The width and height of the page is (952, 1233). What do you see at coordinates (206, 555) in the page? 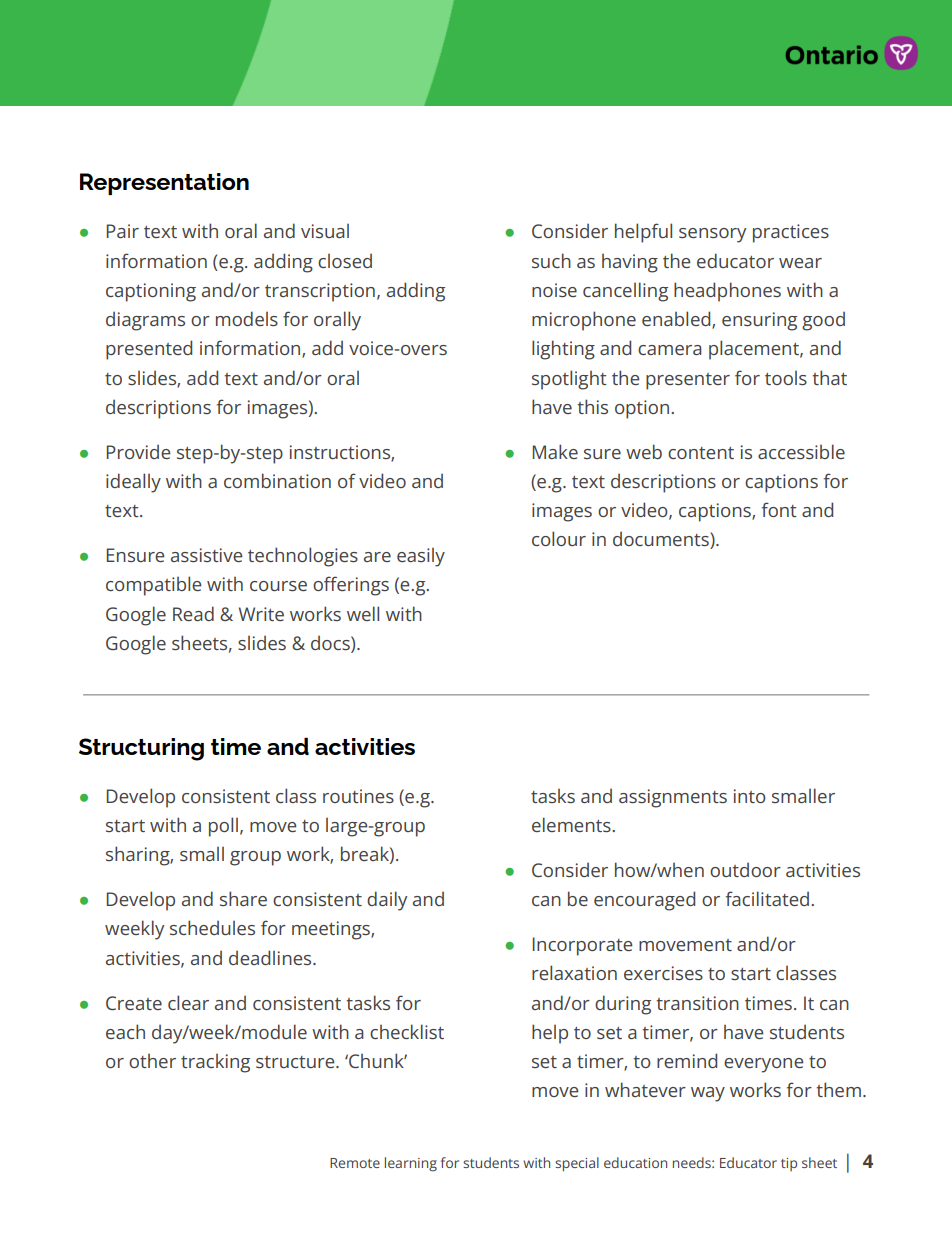
I see `assistive` at bounding box center [206, 555].
